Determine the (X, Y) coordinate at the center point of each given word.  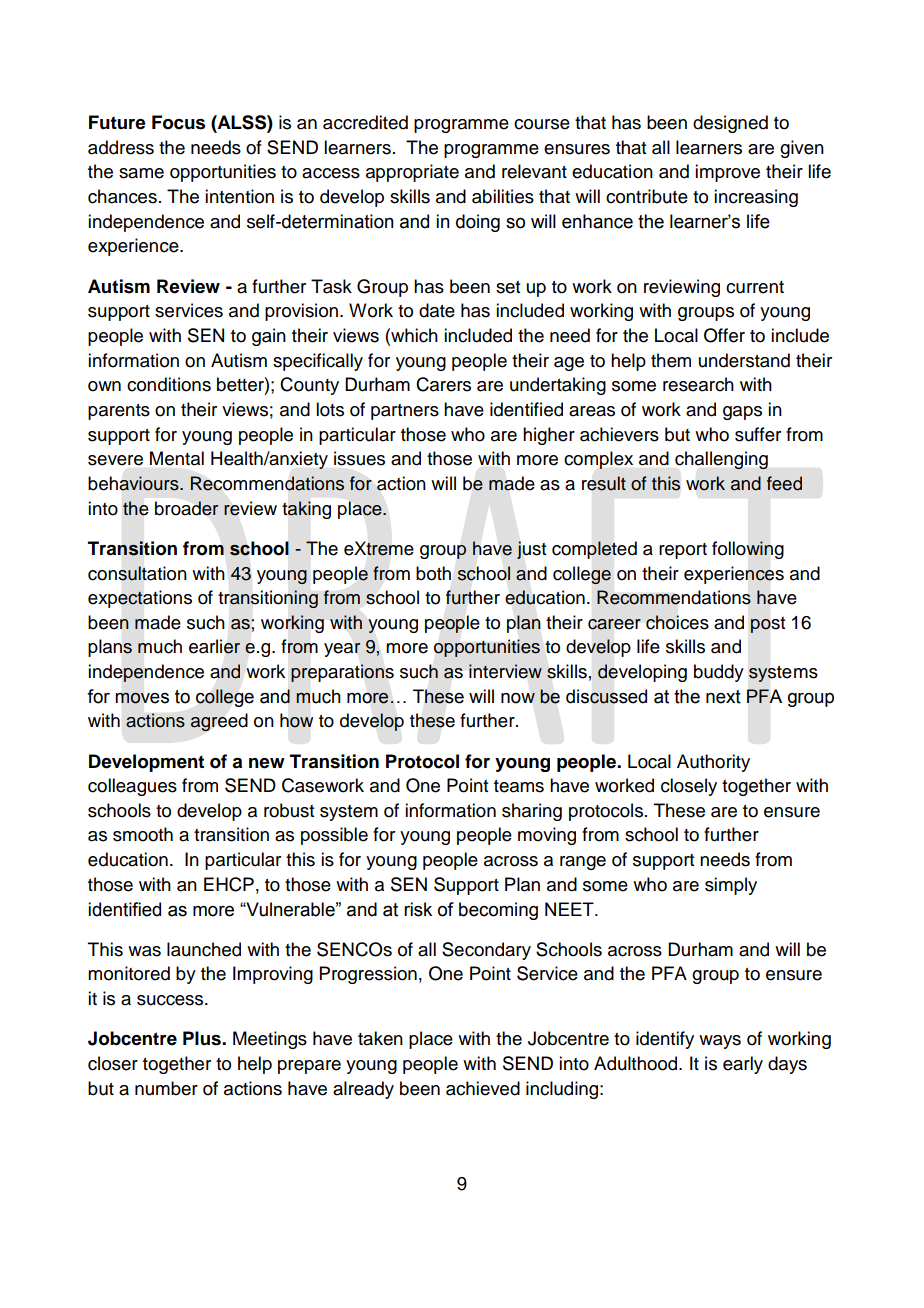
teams (519, 786)
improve (727, 173)
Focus (178, 122)
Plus (203, 1038)
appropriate (412, 173)
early (743, 1065)
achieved (483, 1088)
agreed (219, 722)
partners (405, 412)
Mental (177, 458)
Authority (713, 763)
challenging (721, 460)
